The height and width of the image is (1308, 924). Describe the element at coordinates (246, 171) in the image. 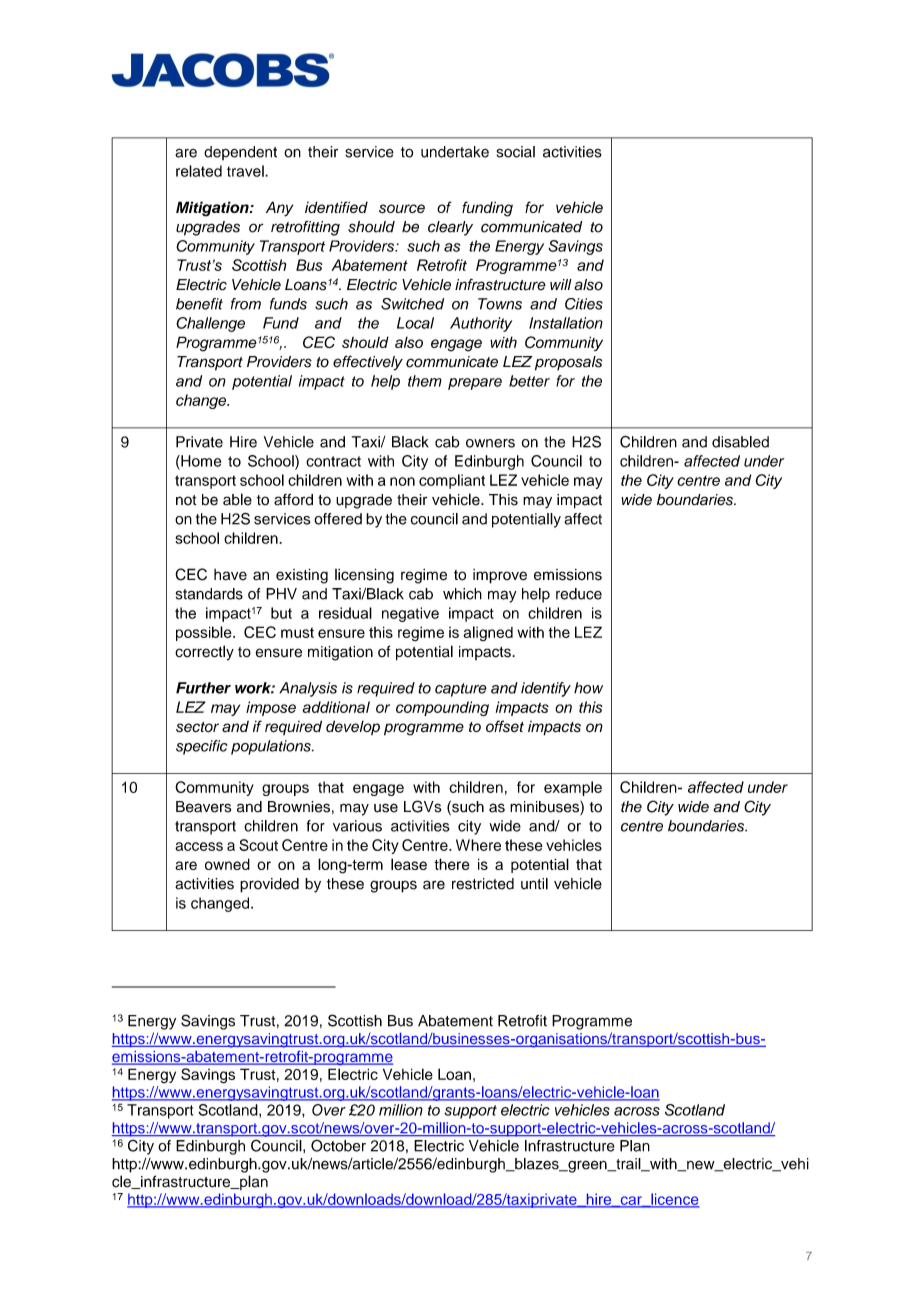

I see `travel` at that location.
